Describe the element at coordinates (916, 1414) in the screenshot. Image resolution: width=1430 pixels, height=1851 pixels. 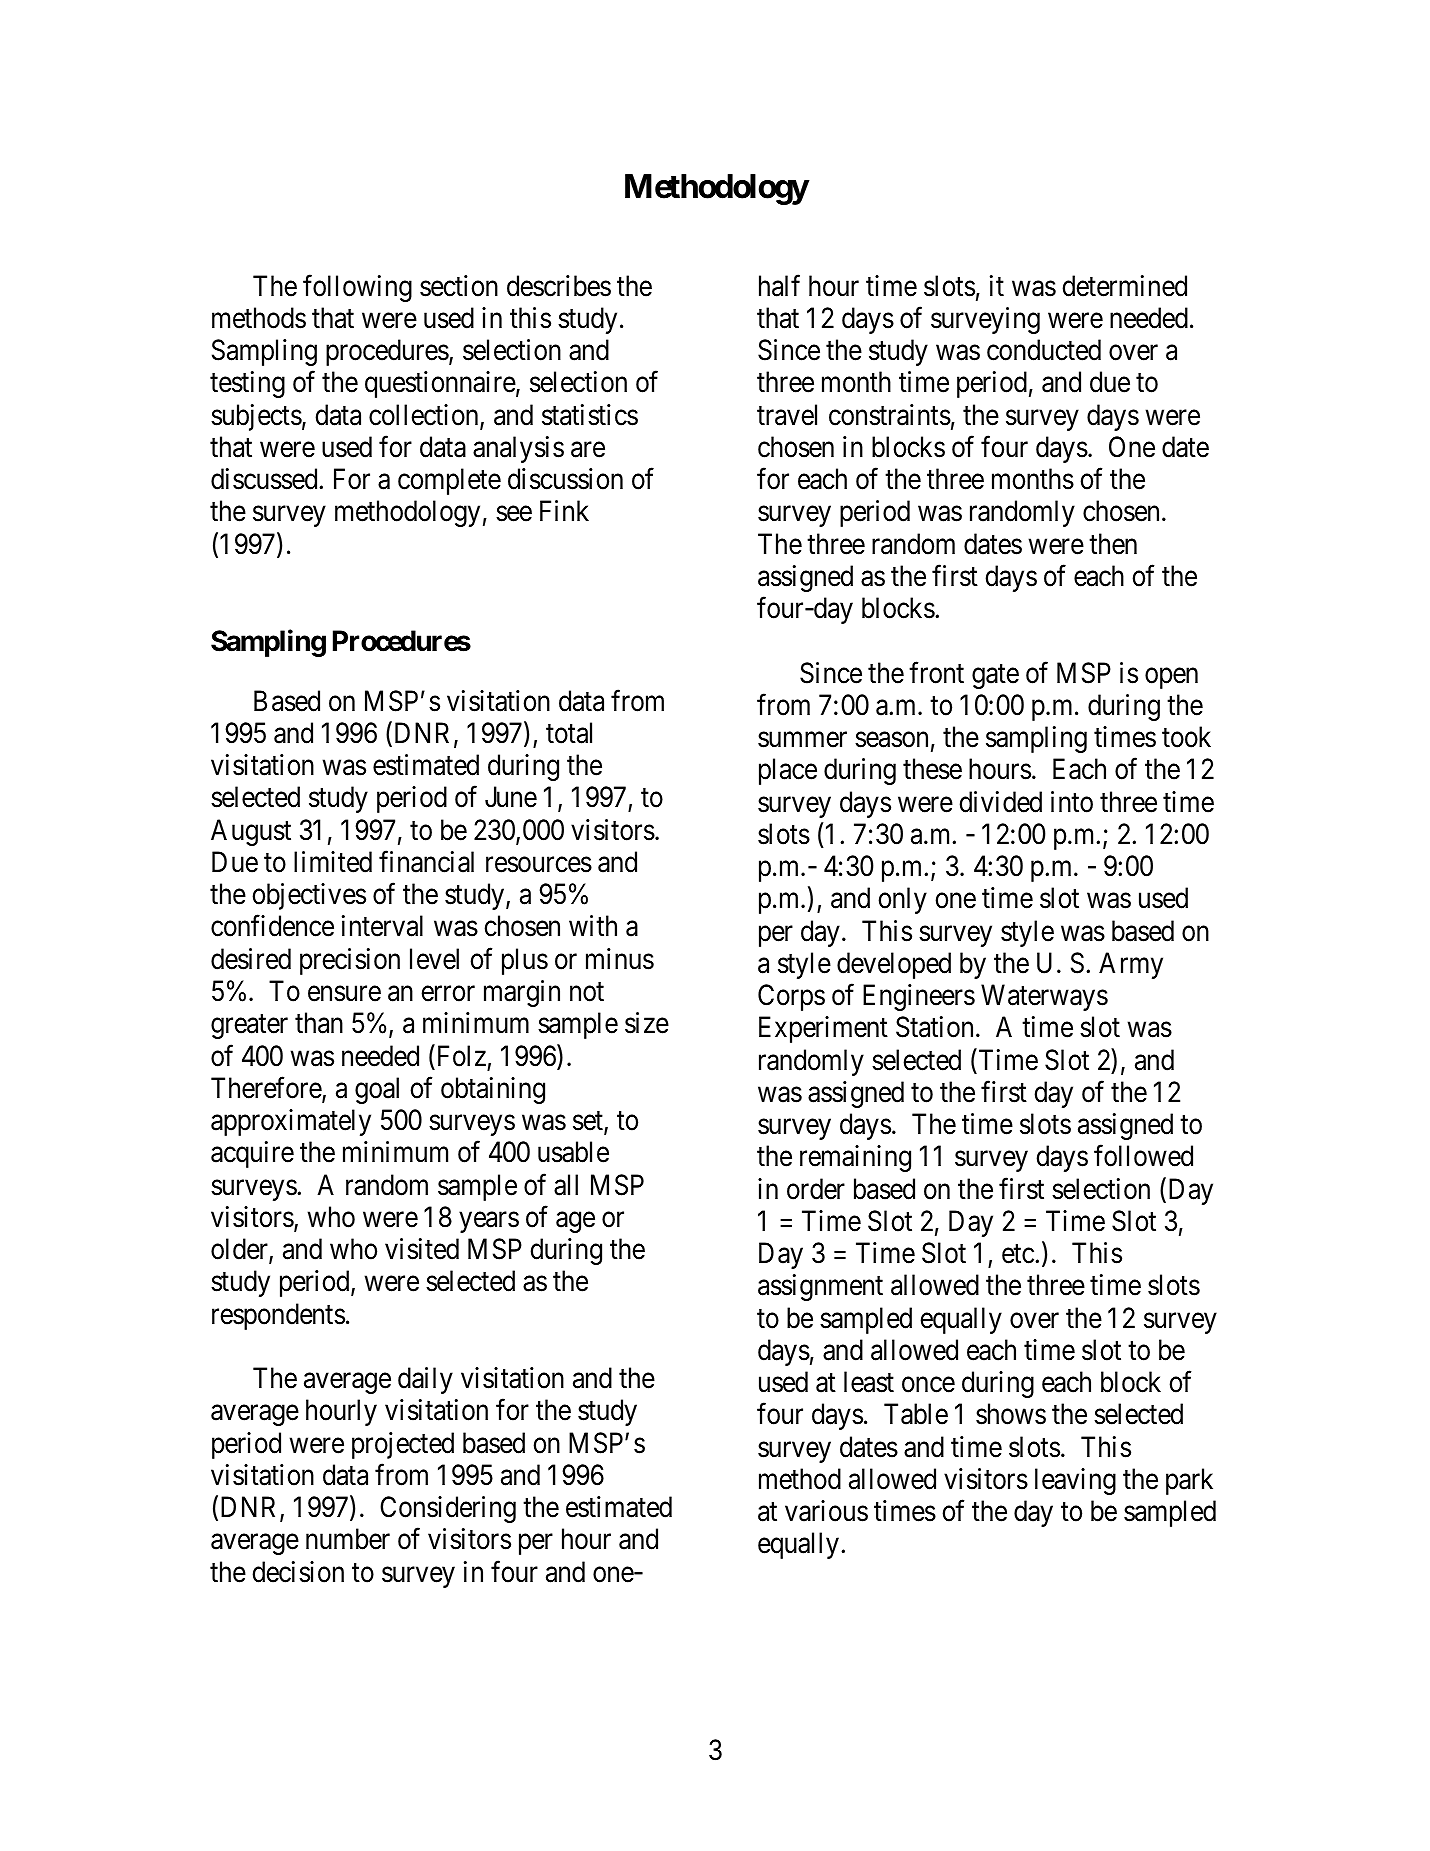
I see `Table` at that location.
